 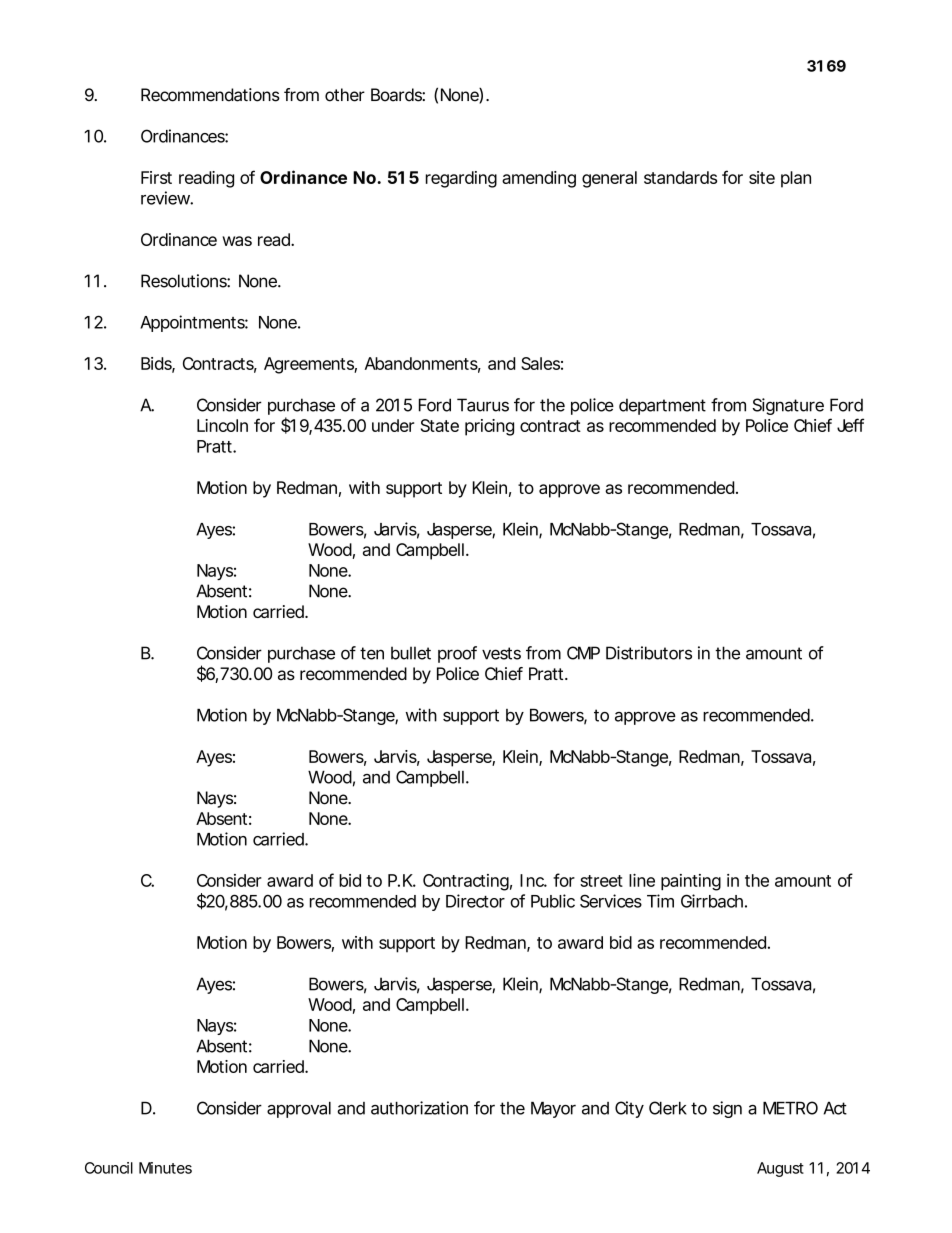 What do you see at coordinates (649, 653) in the image?
I see `Distributors` at bounding box center [649, 653].
